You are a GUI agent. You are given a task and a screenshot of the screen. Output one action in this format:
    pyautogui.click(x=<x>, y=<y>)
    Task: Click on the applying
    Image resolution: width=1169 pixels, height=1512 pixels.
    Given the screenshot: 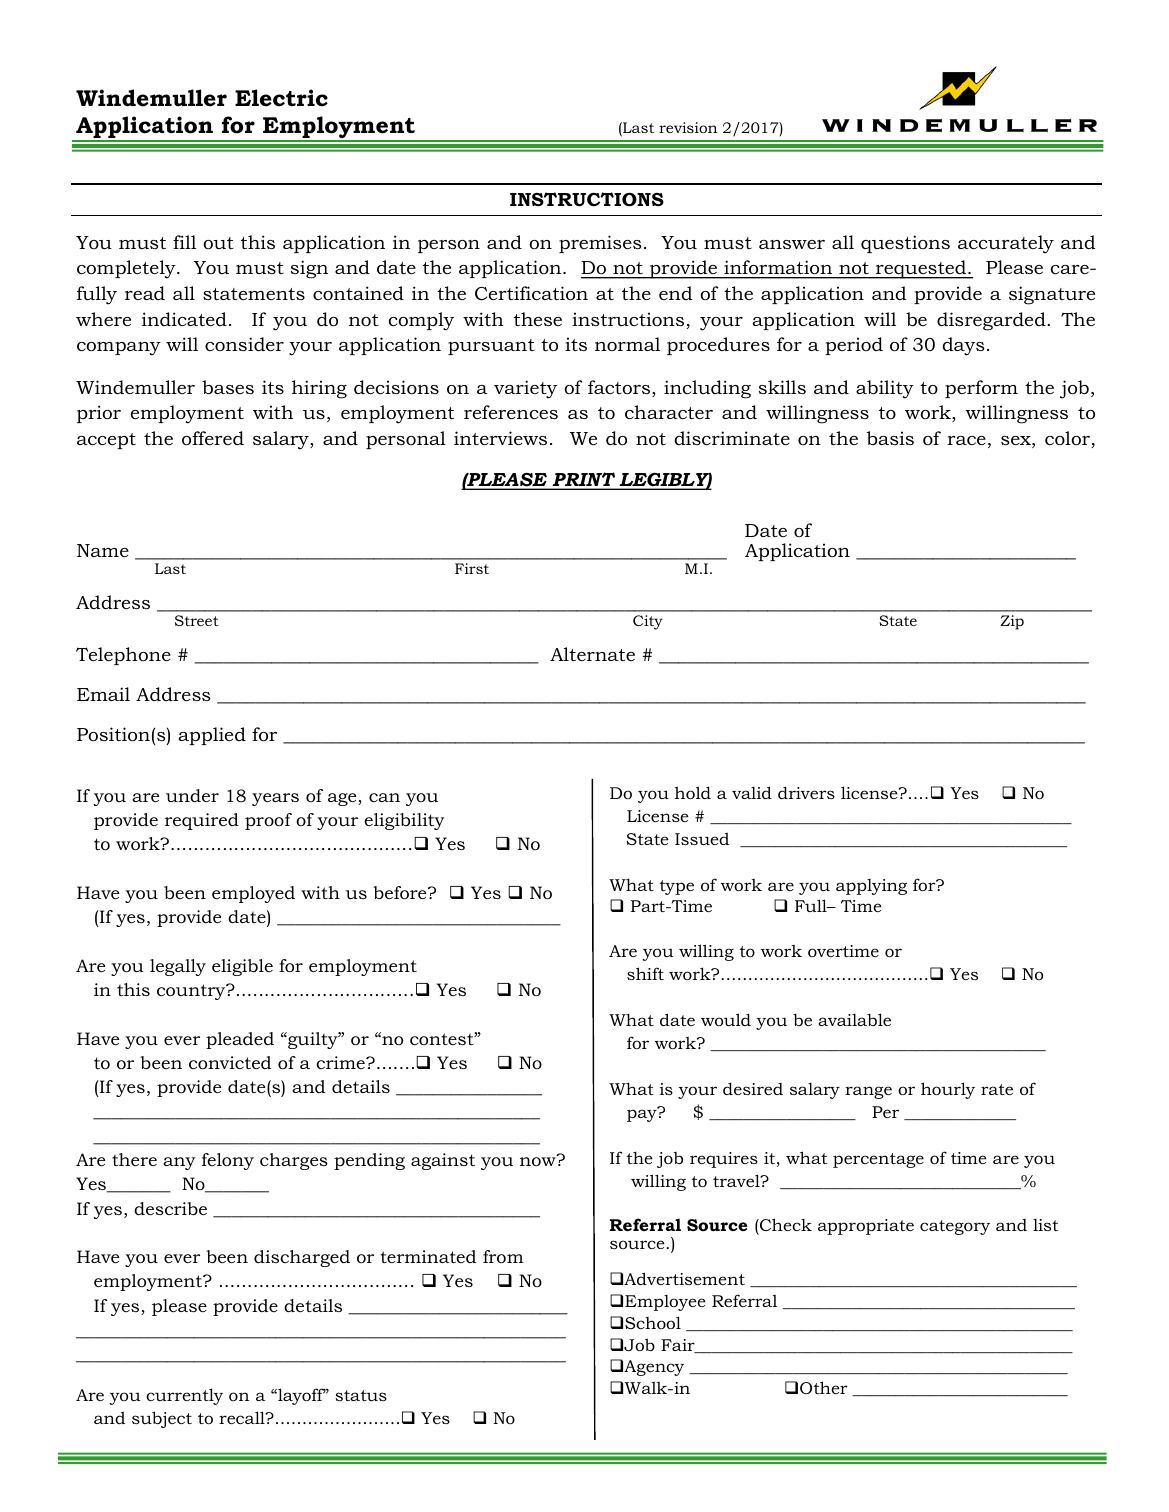 What is the action you would take?
    pyautogui.click(x=871, y=887)
